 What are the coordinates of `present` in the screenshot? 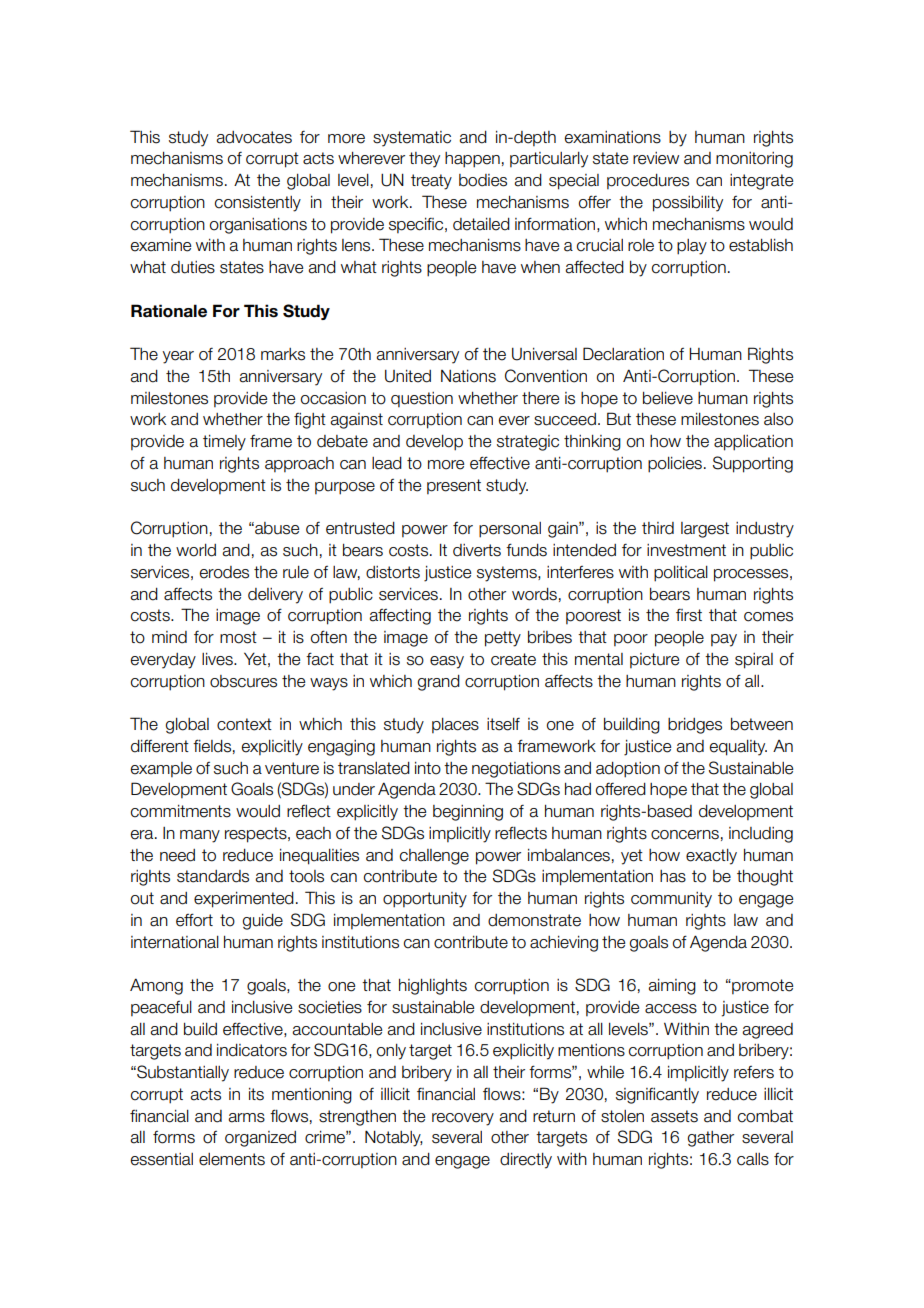 It's located at (454, 486).
